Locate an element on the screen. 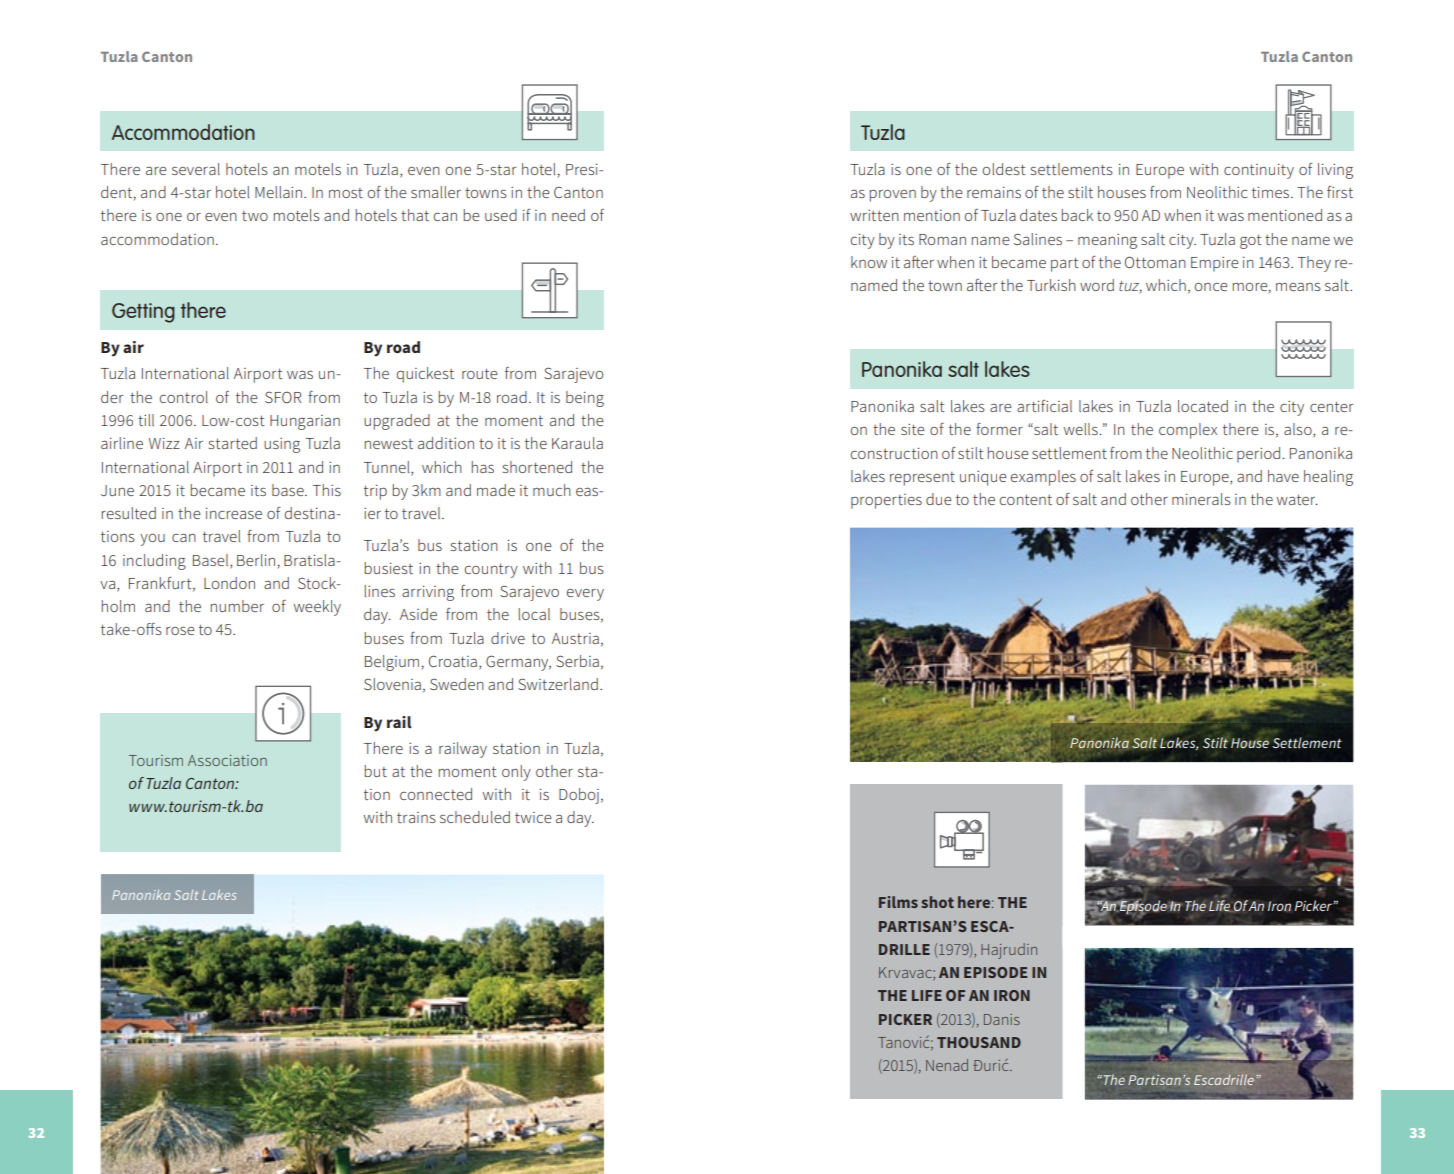  times is located at coordinates (1272, 192).
